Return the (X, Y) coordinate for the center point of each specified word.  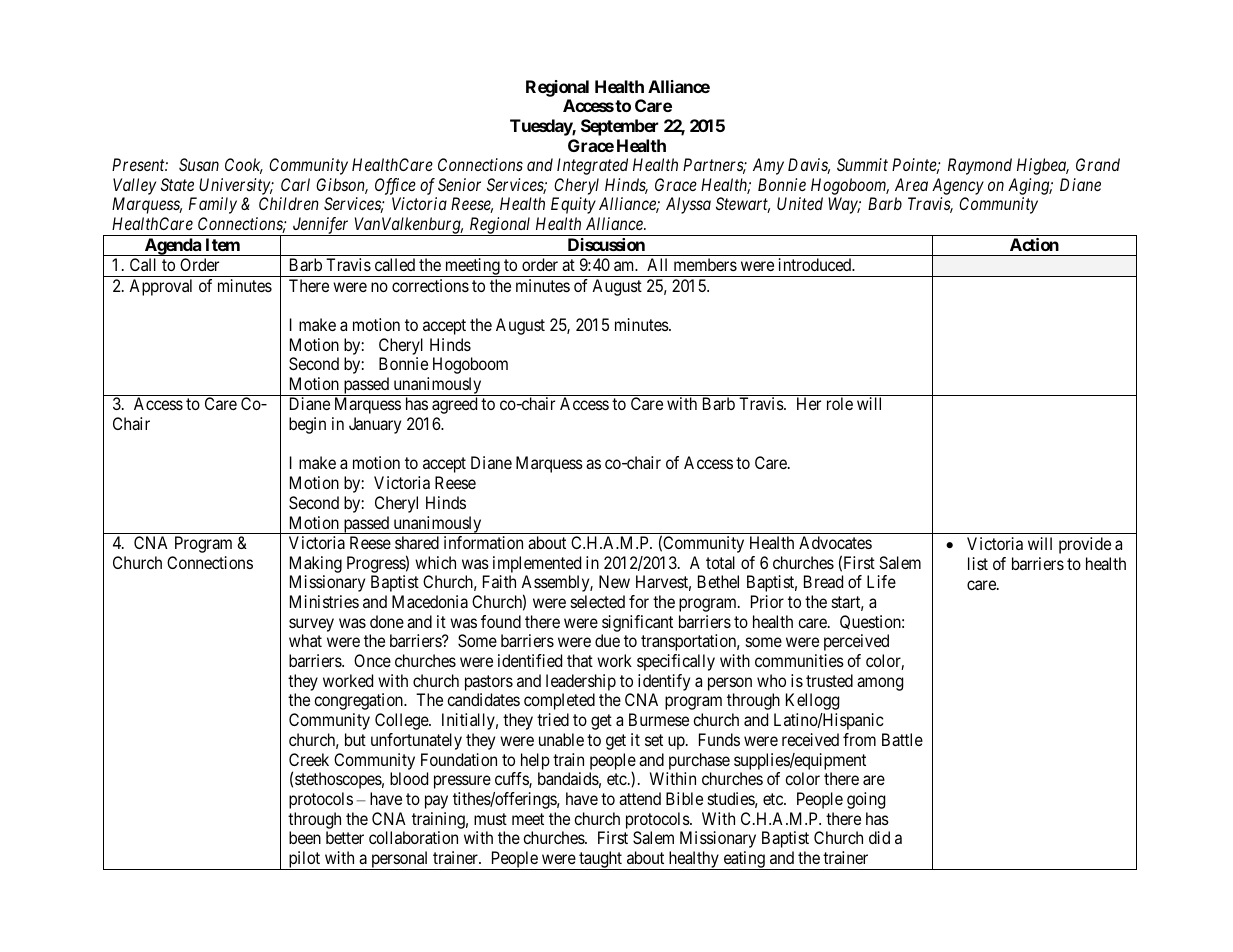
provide (1085, 545)
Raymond (980, 166)
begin (307, 425)
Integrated (592, 166)
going (866, 800)
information (483, 542)
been (305, 837)
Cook (244, 166)
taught (600, 860)
